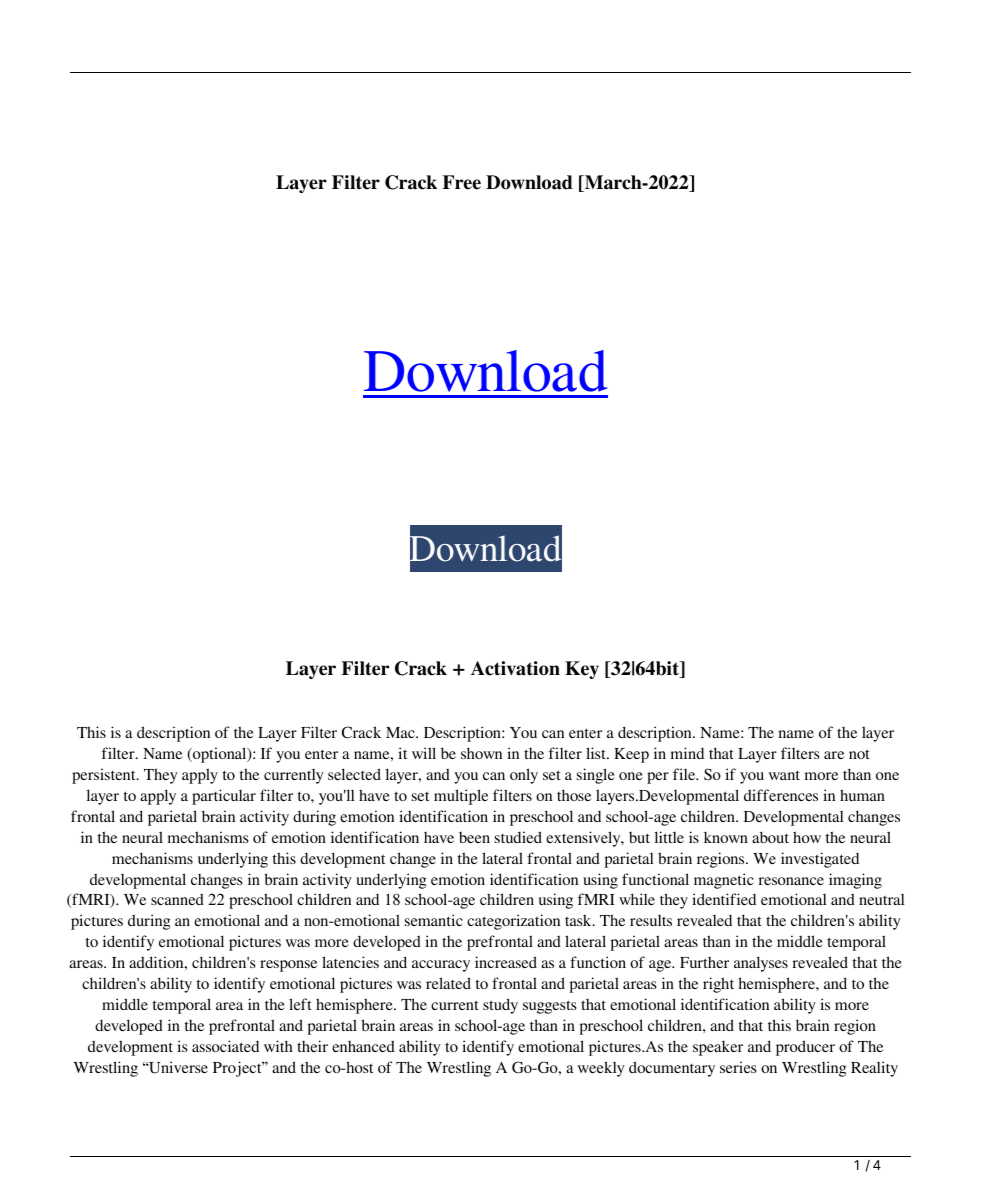 The width and height of the document is (981, 1204). Describe the element at coordinates (515, 668) in the document. I see `Activation` at that location.
